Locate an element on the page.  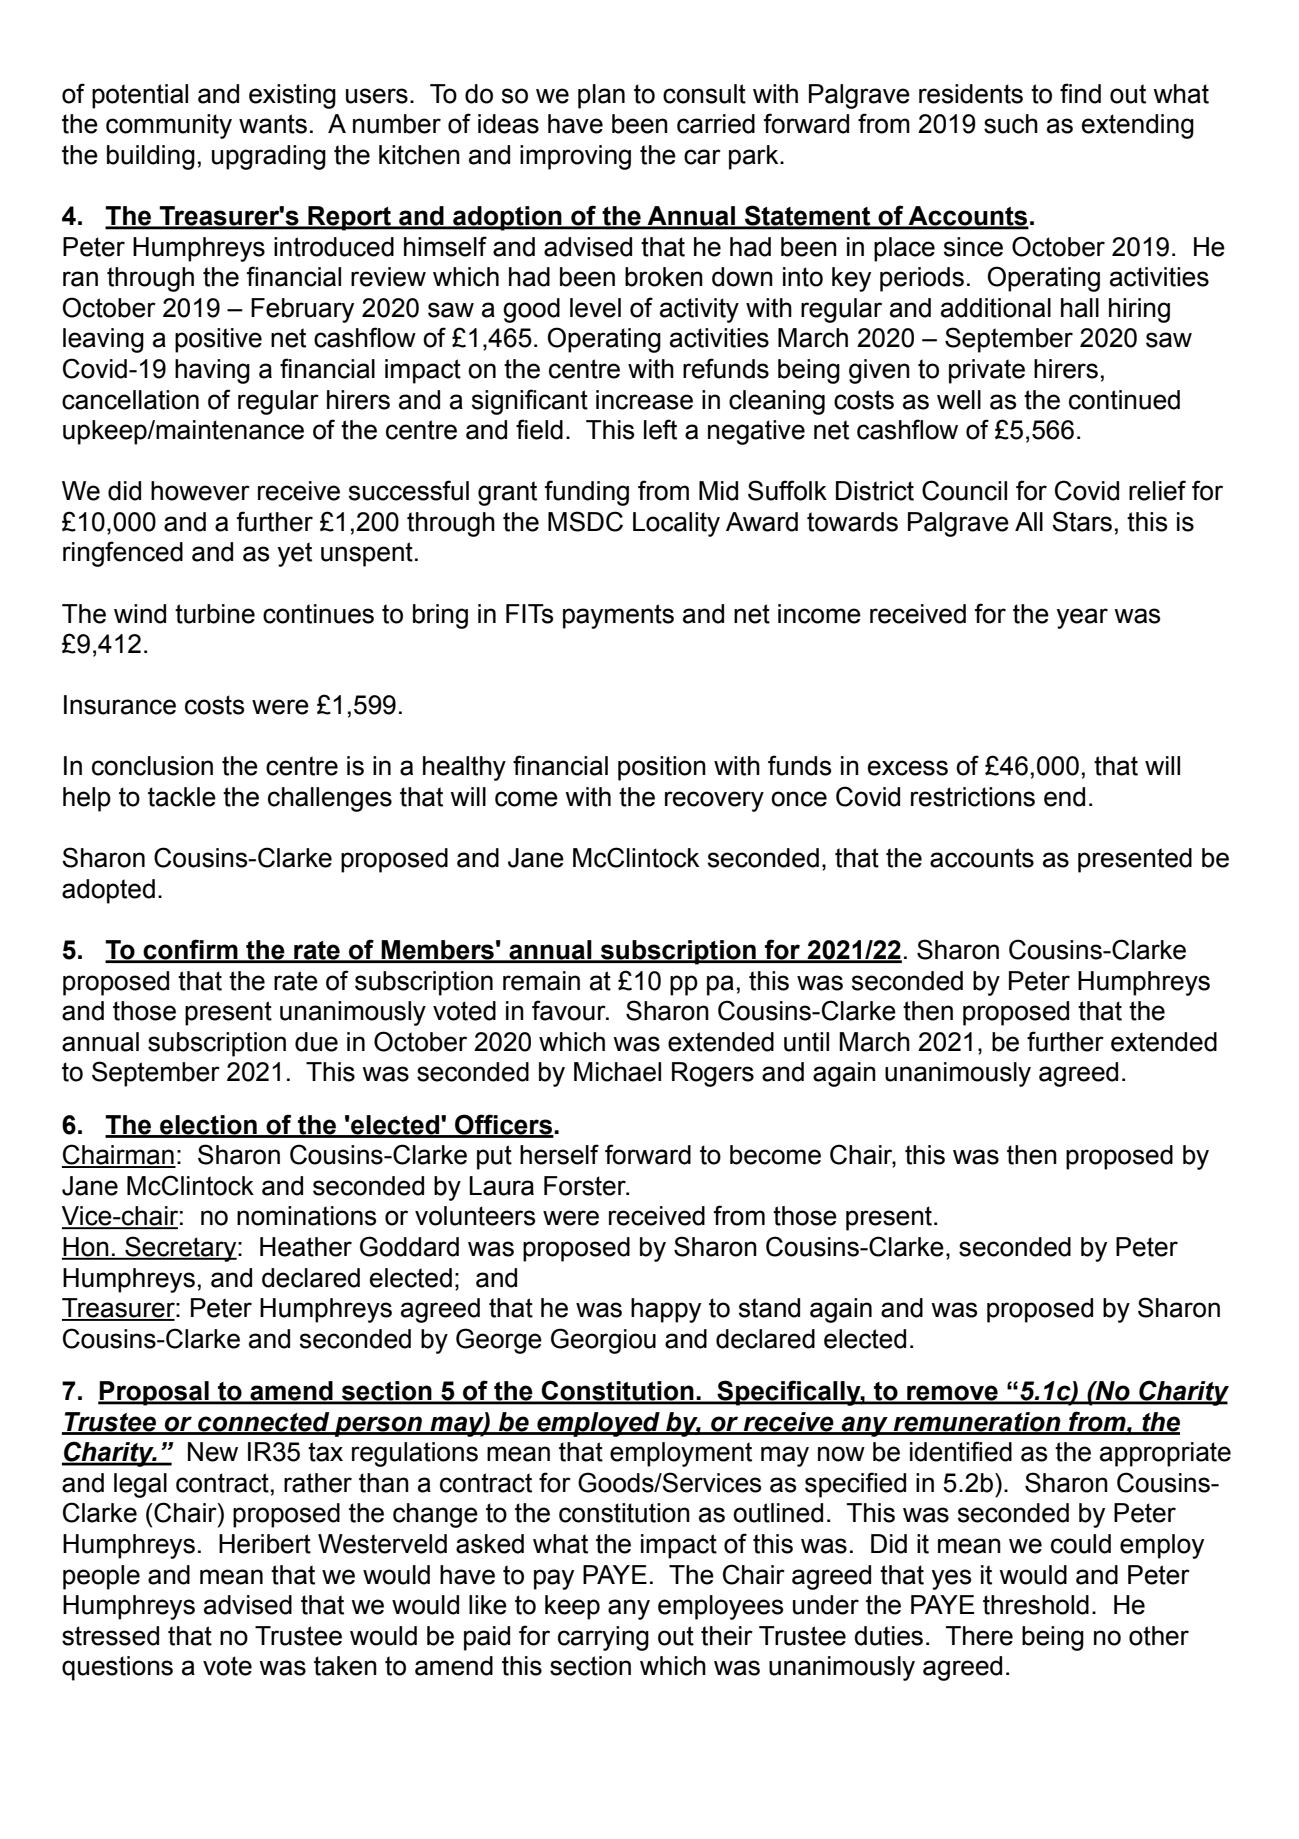
such is located at coordinates (1011, 124).
